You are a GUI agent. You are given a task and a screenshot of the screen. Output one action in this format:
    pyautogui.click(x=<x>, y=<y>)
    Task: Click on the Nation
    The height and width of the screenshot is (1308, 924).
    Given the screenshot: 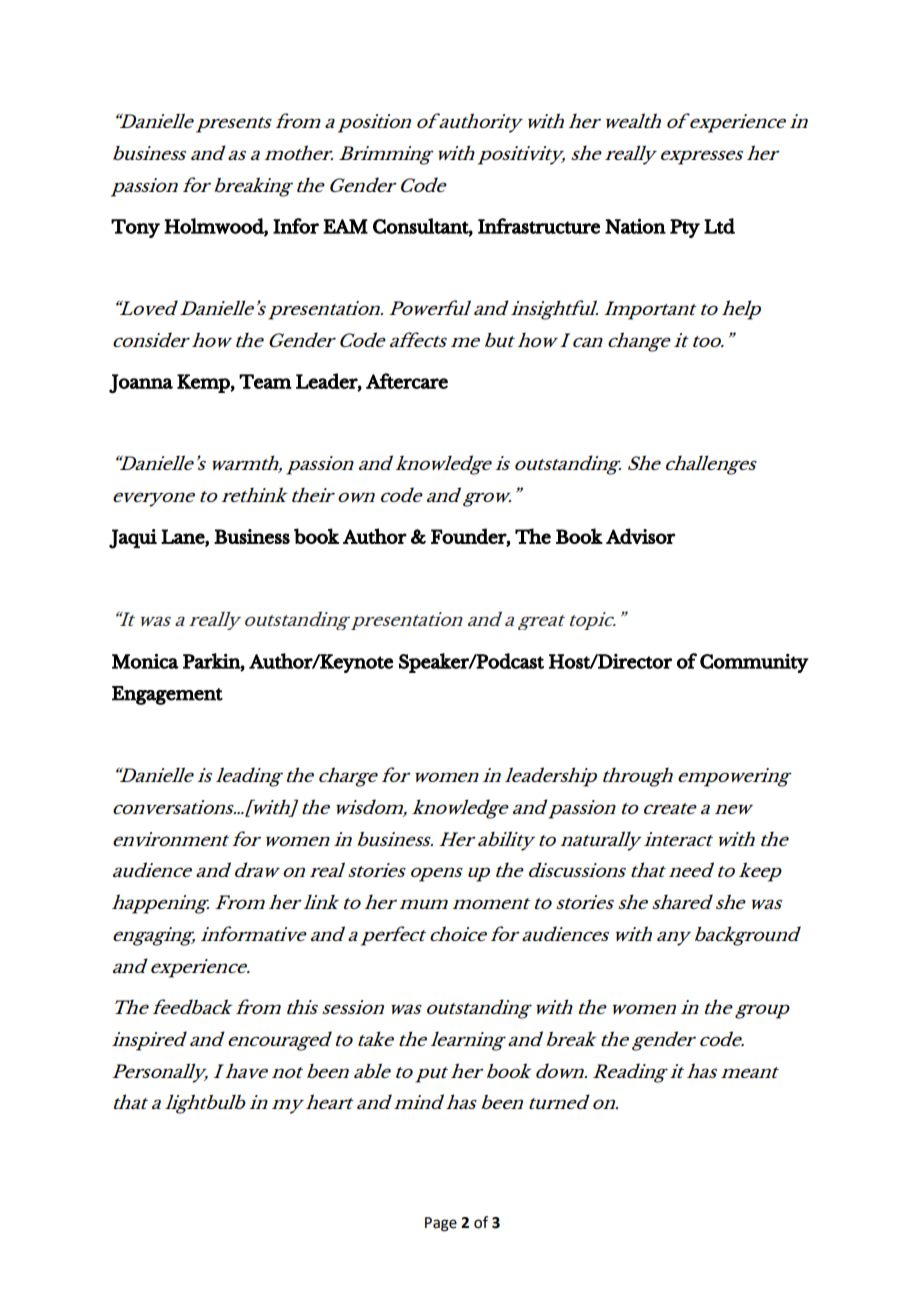 What is the action you would take?
    pyautogui.click(x=635, y=226)
